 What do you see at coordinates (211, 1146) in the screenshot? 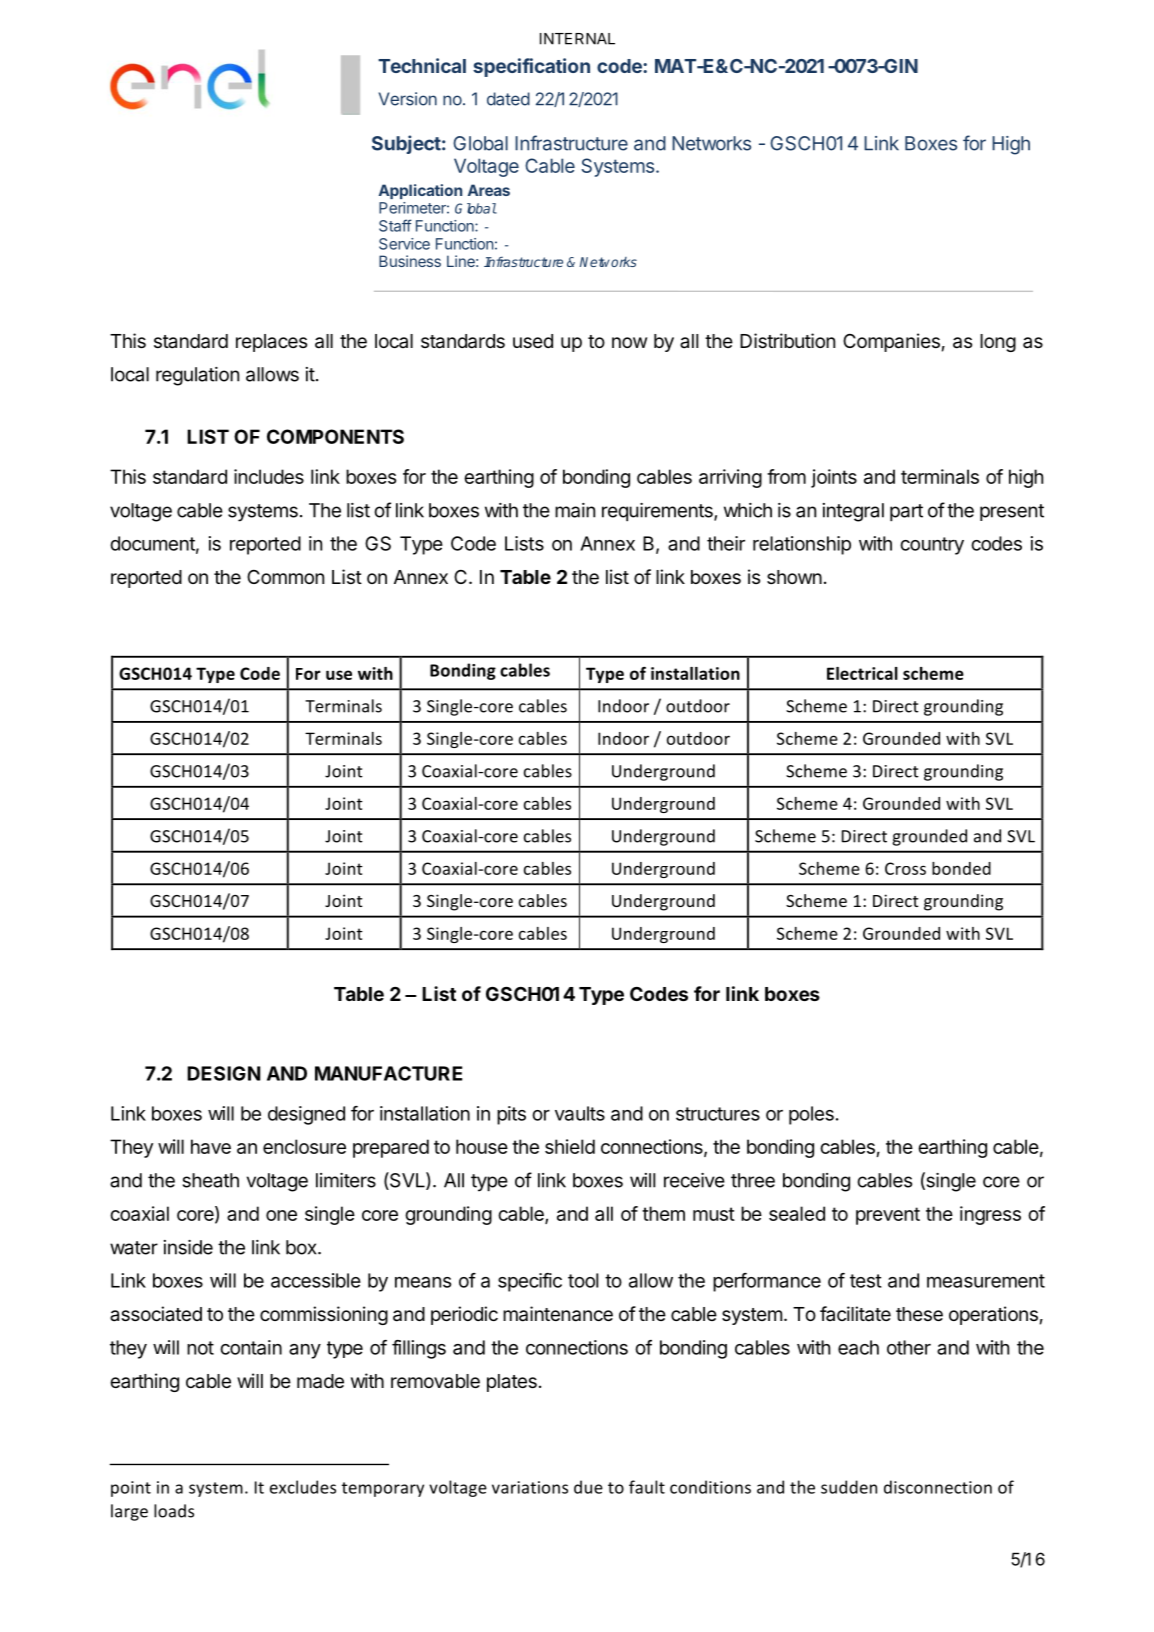
I see `have` at bounding box center [211, 1146].
